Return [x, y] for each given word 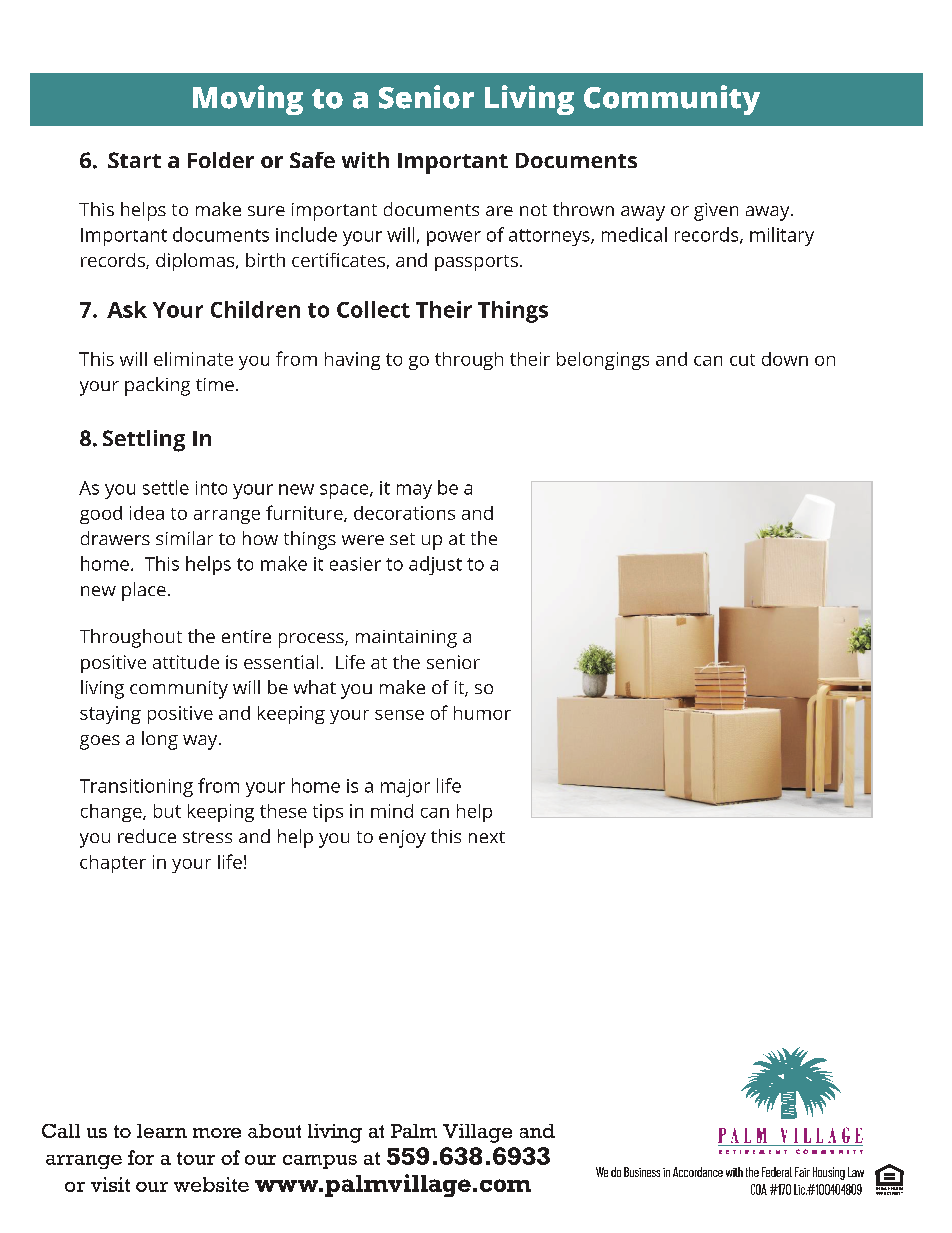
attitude [186, 662]
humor [482, 713]
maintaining [406, 639]
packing [157, 386]
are [499, 211]
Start [134, 160]
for [141, 1157]
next [487, 837]
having [352, 361]
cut [742, 360]
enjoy [402, 839]
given [716, 212]
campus [320, 1162]
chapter [113, 864]
